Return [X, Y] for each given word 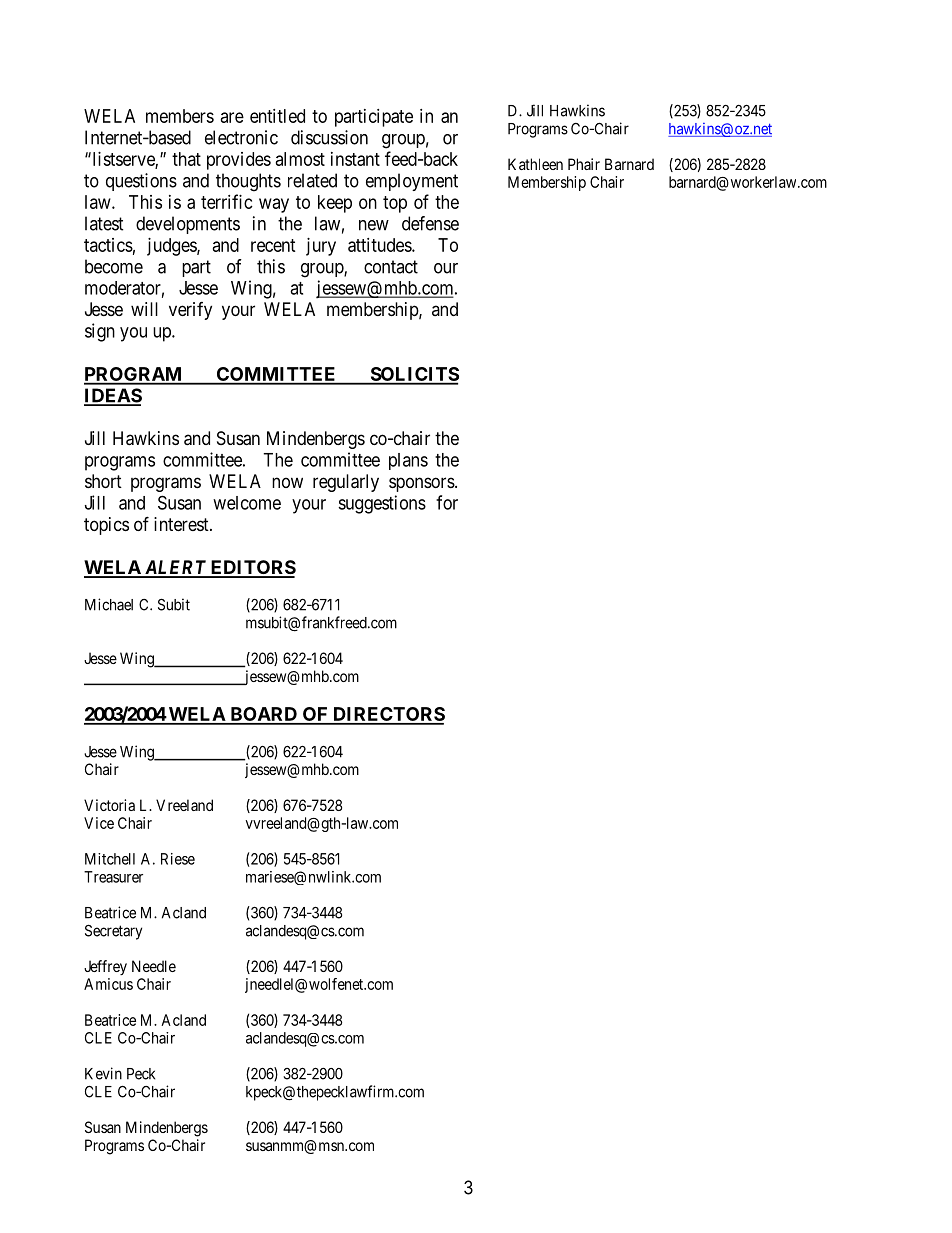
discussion [329, 137]
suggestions [382, 504]
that [186, 159]
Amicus [108, 984]
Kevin [103, 1073]
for [447, 502]
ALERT [175, 568]
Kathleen [535, 164]
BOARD [263, 715]
